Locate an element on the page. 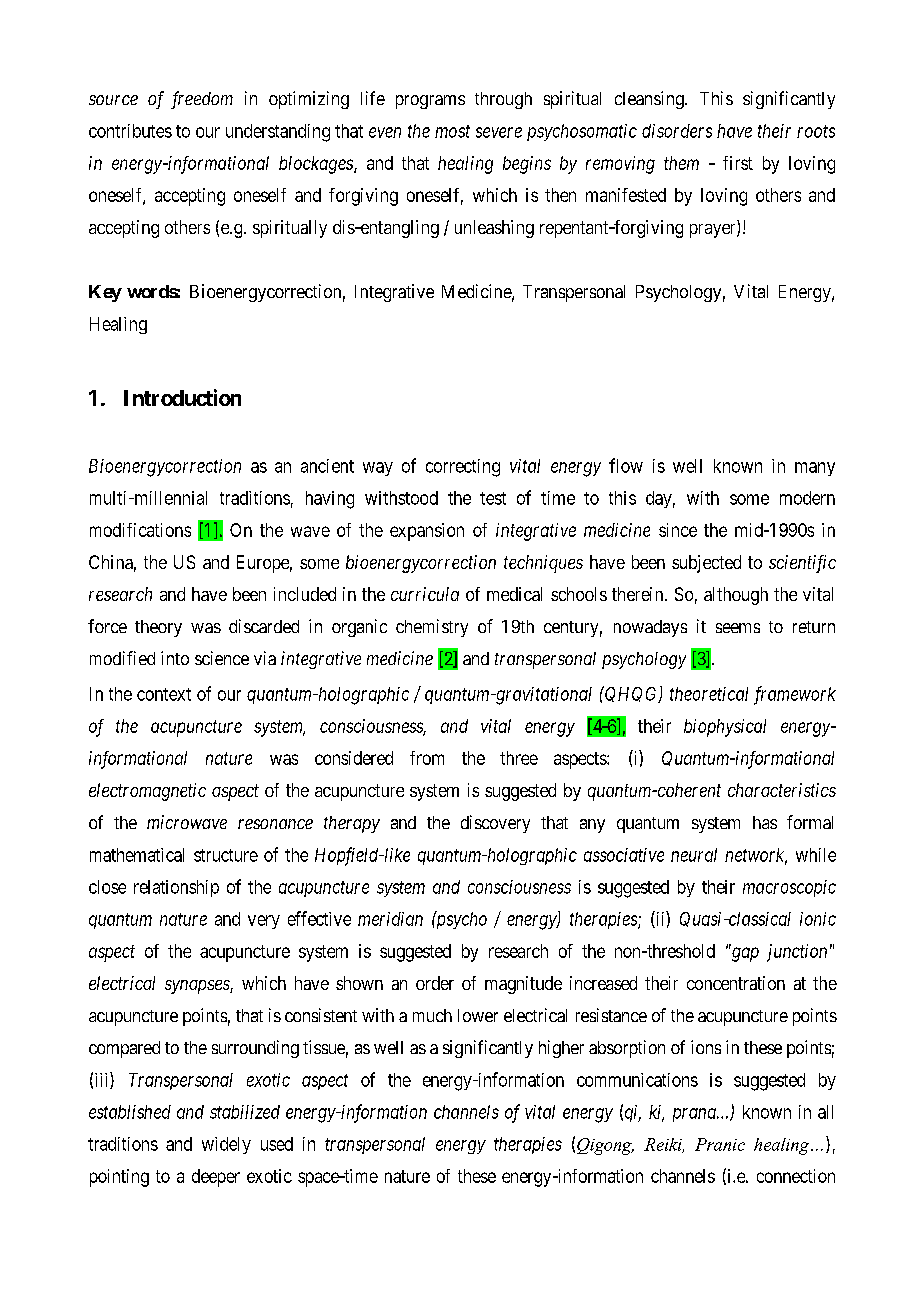  freedom is located at coordinates (202, 100).
